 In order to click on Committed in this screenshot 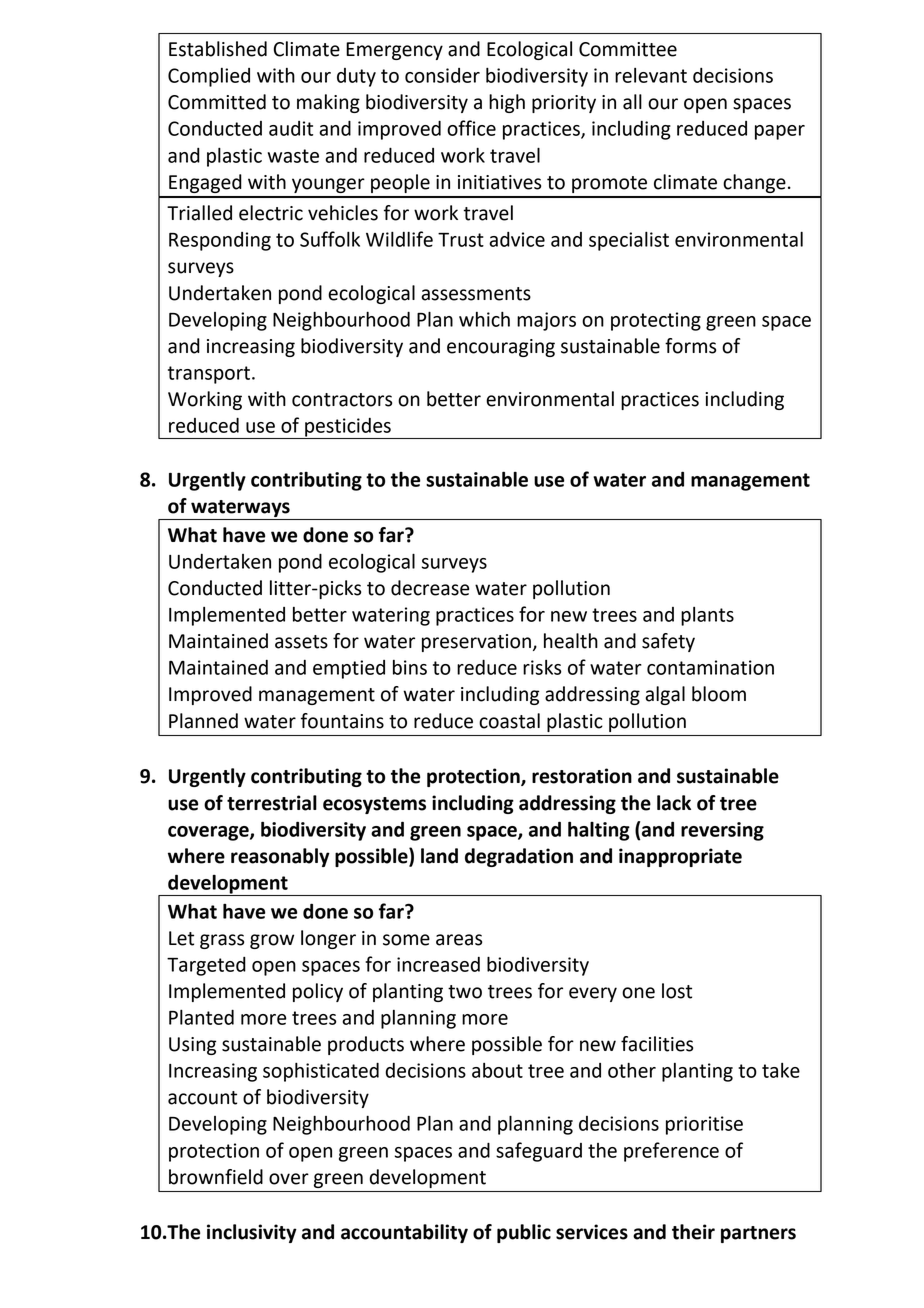, I will do `click(217, 102)`.
